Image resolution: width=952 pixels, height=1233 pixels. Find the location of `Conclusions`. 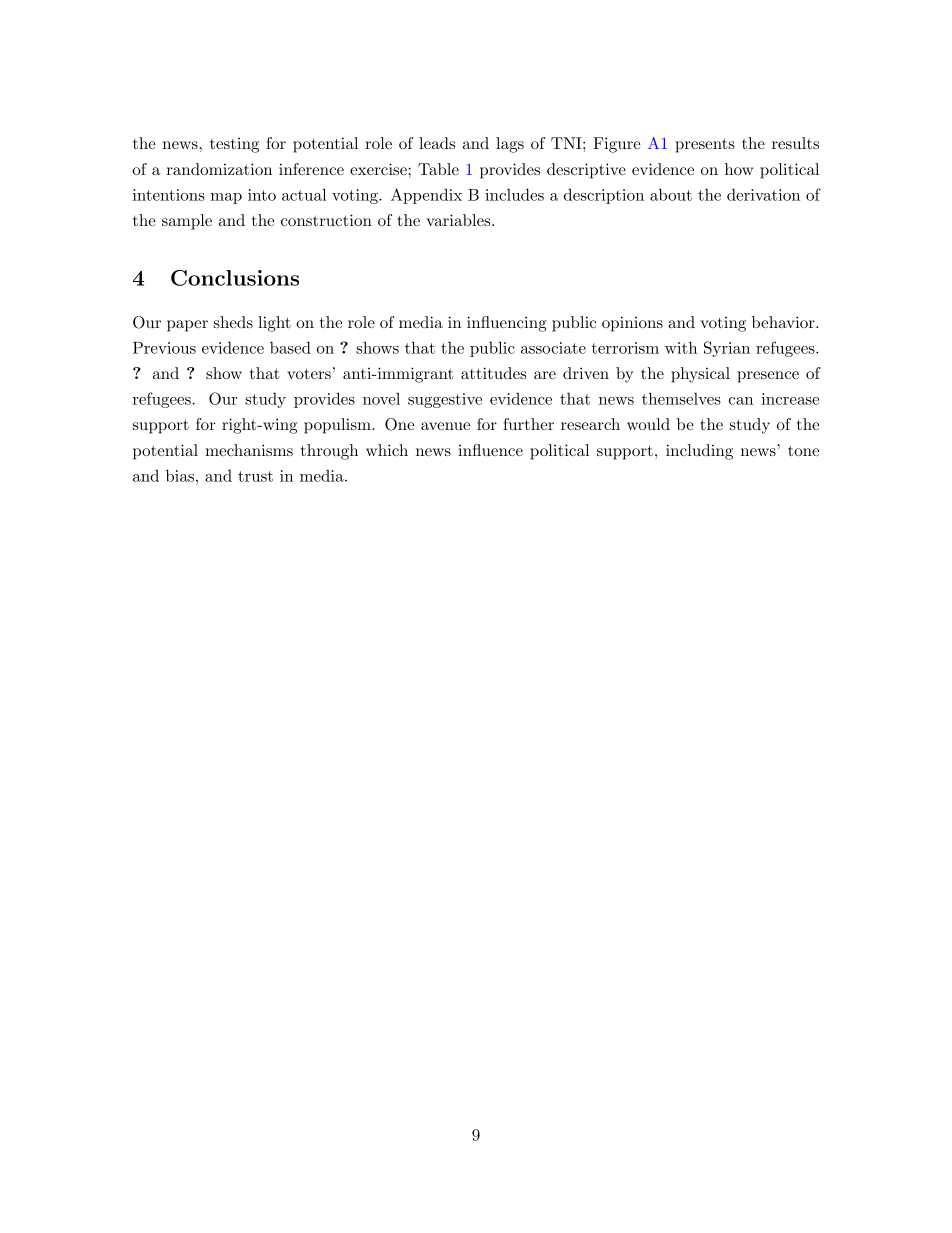

Conclusions is located at coordinates (235, 278).
